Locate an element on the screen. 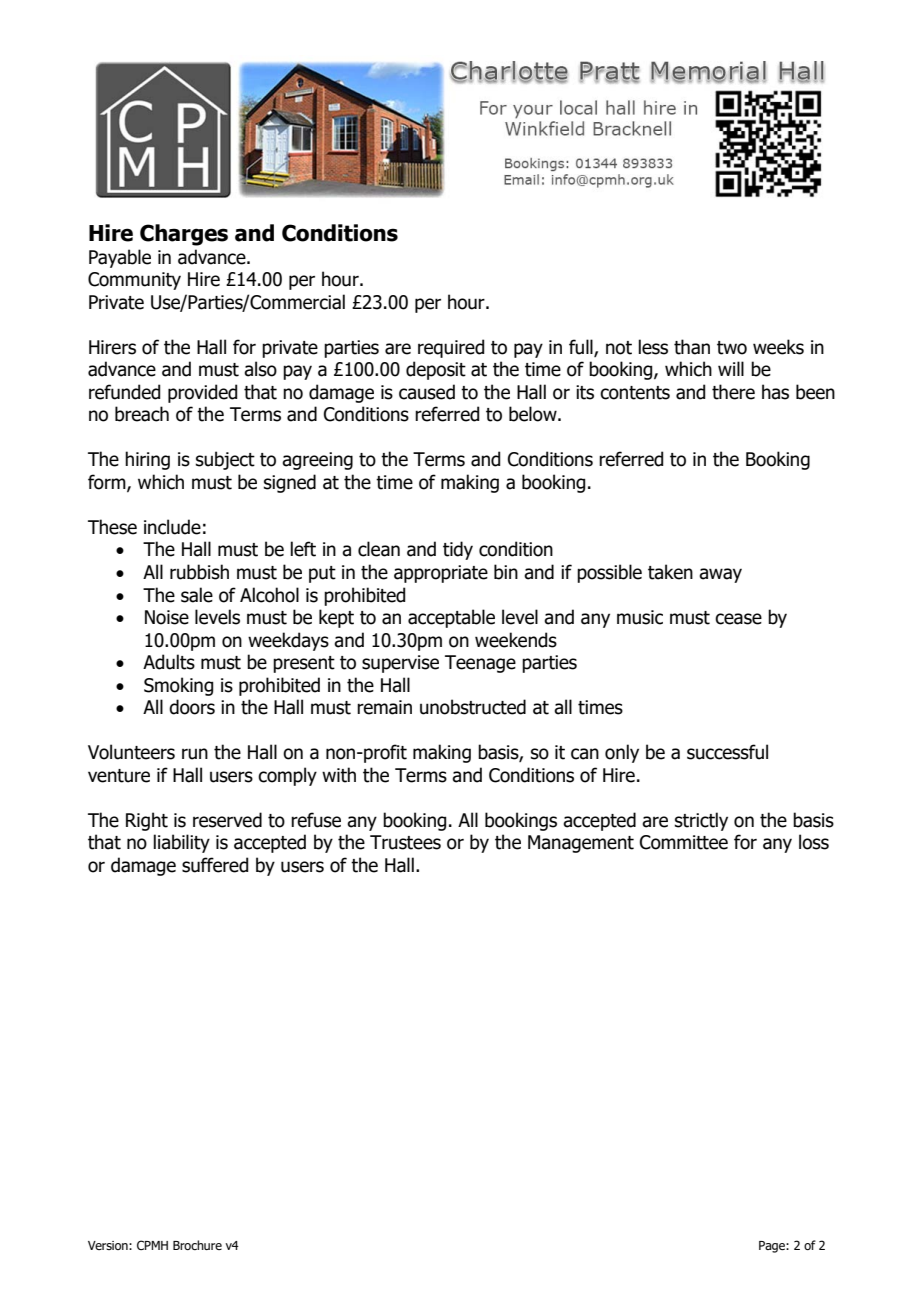 This screenshot has width=924, height=1308. Adults is located at coordinates (169, 662).
